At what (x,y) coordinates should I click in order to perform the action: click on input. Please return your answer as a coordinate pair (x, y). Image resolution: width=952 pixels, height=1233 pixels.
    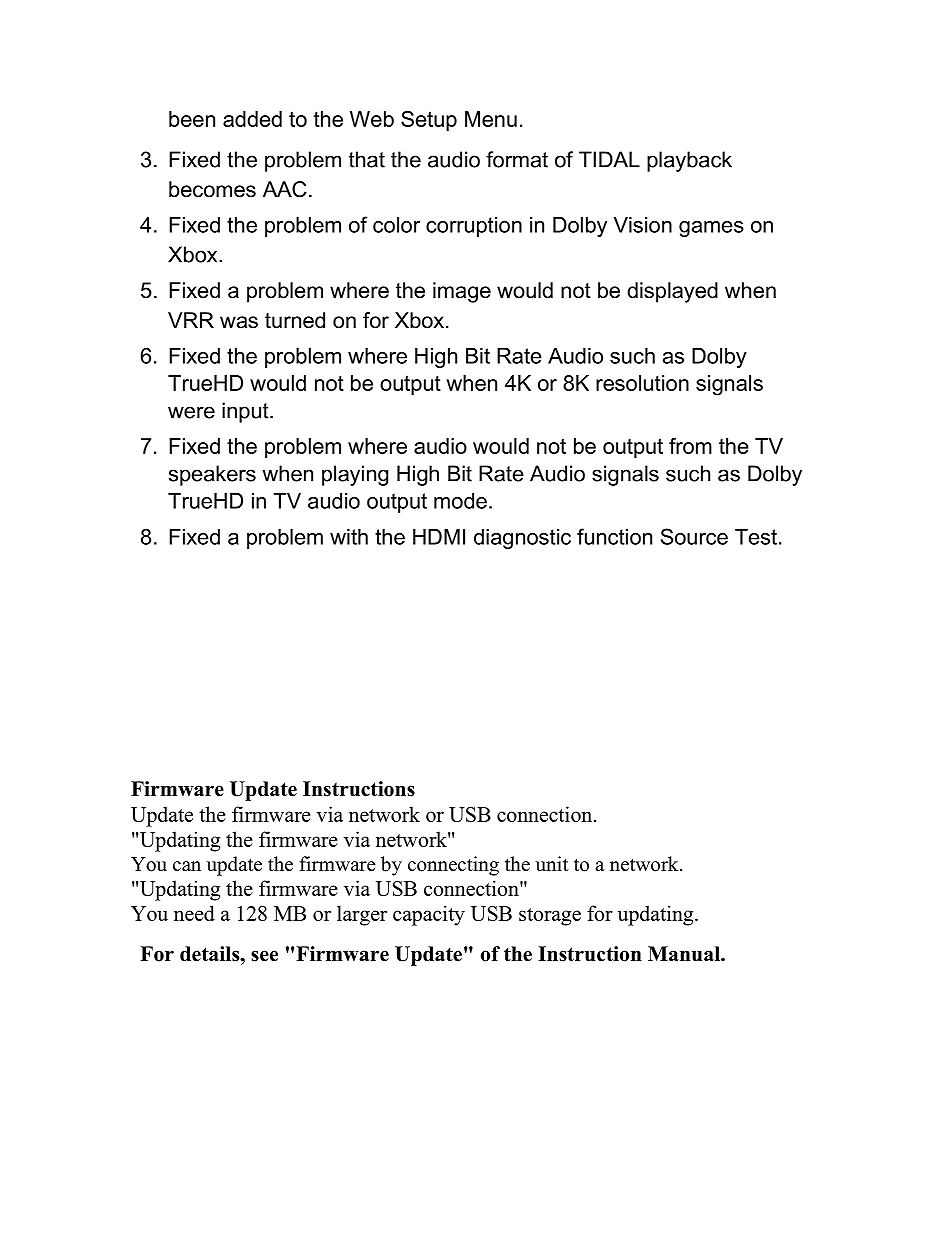
    Looking at the image, I should click on (246, 412).
